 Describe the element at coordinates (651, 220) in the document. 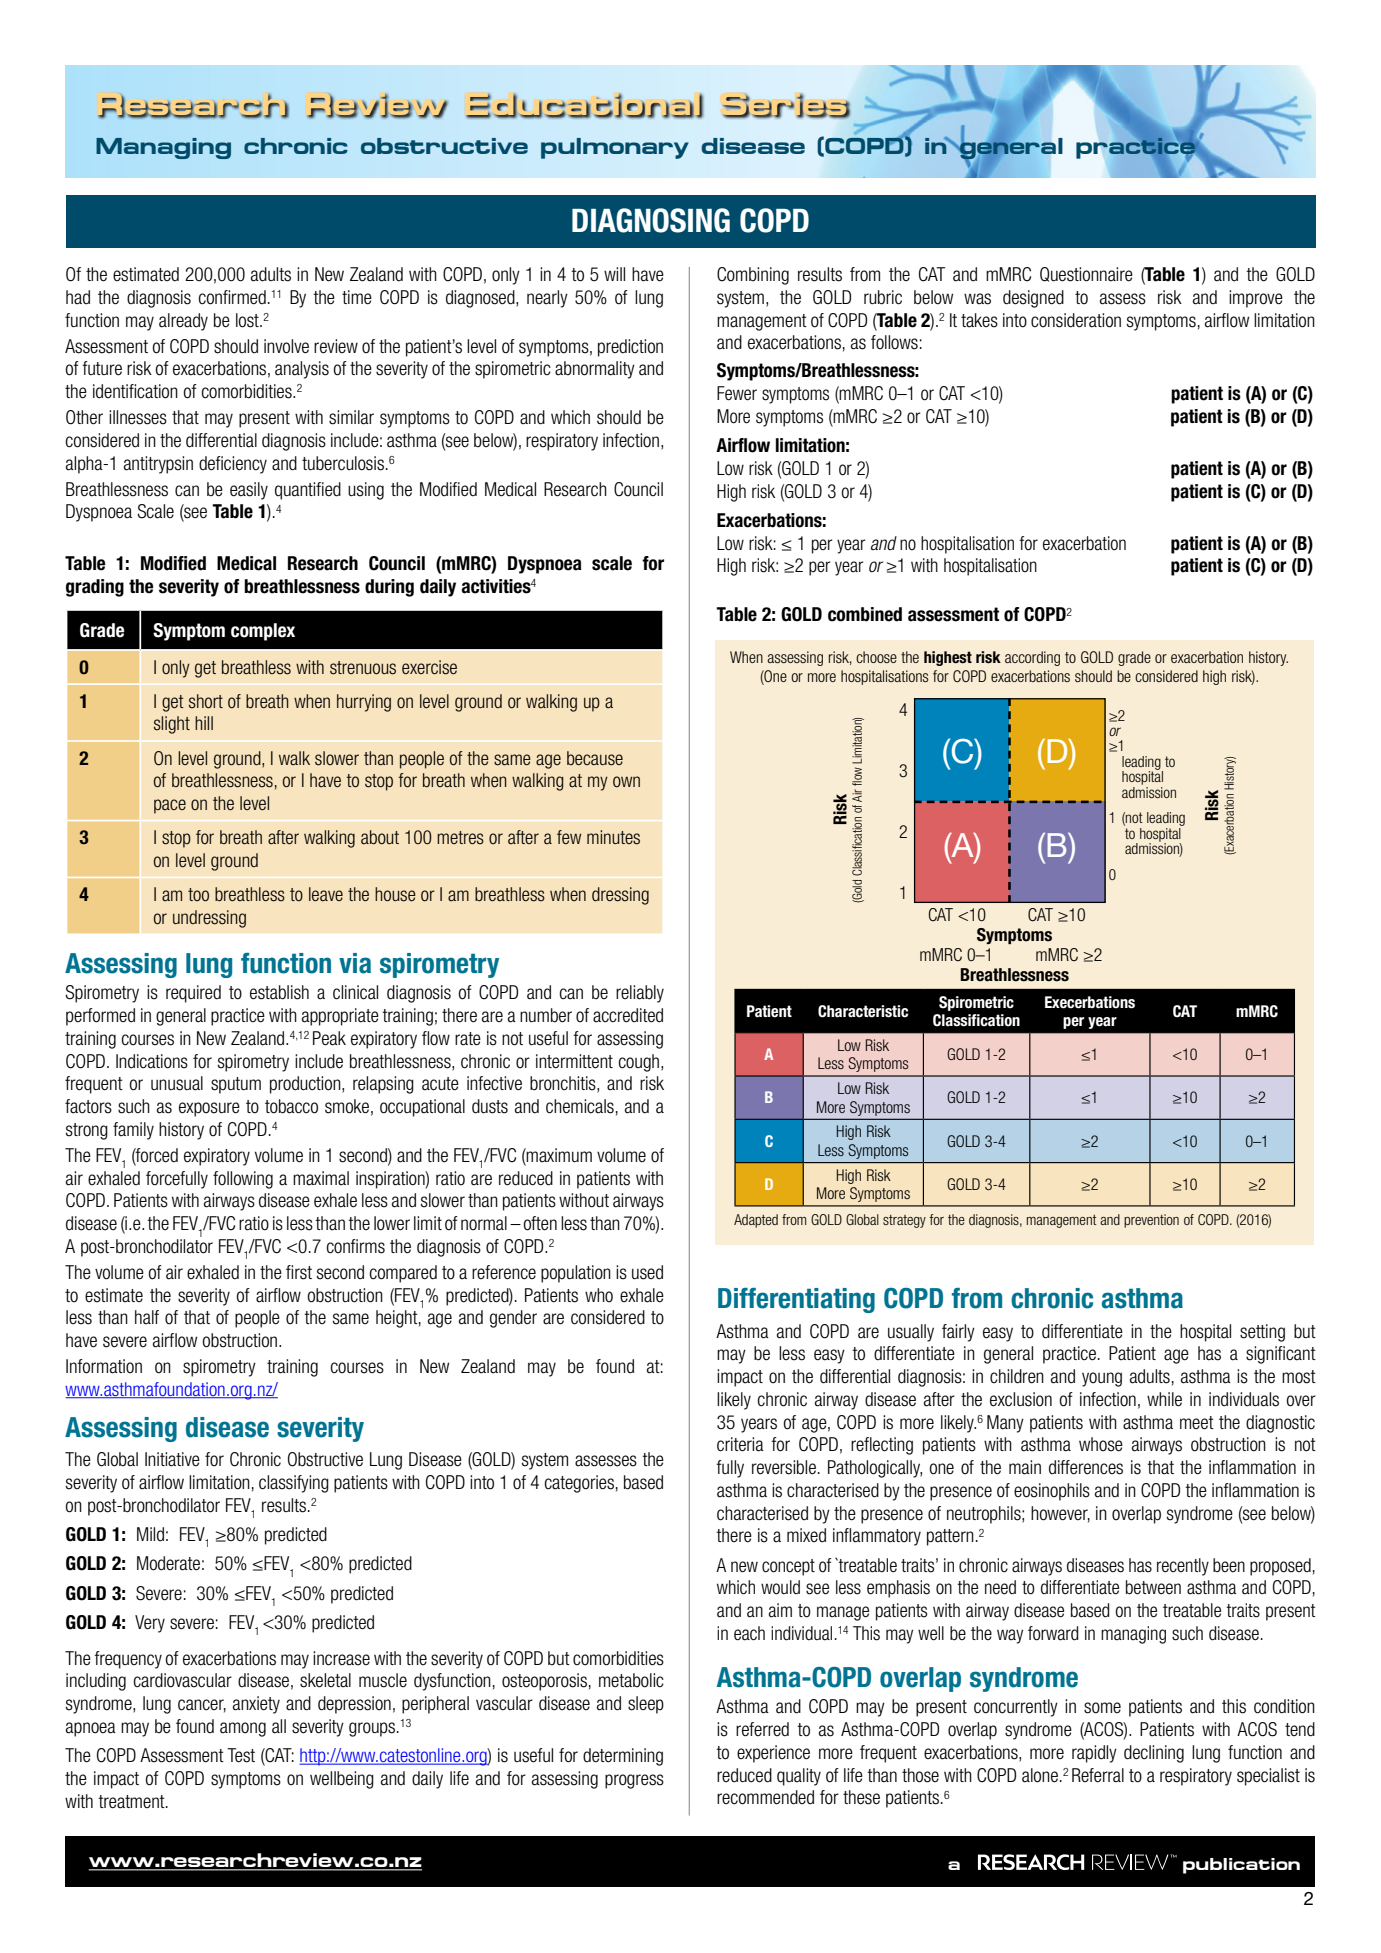

I see `DIAGNOSING` at that location.
